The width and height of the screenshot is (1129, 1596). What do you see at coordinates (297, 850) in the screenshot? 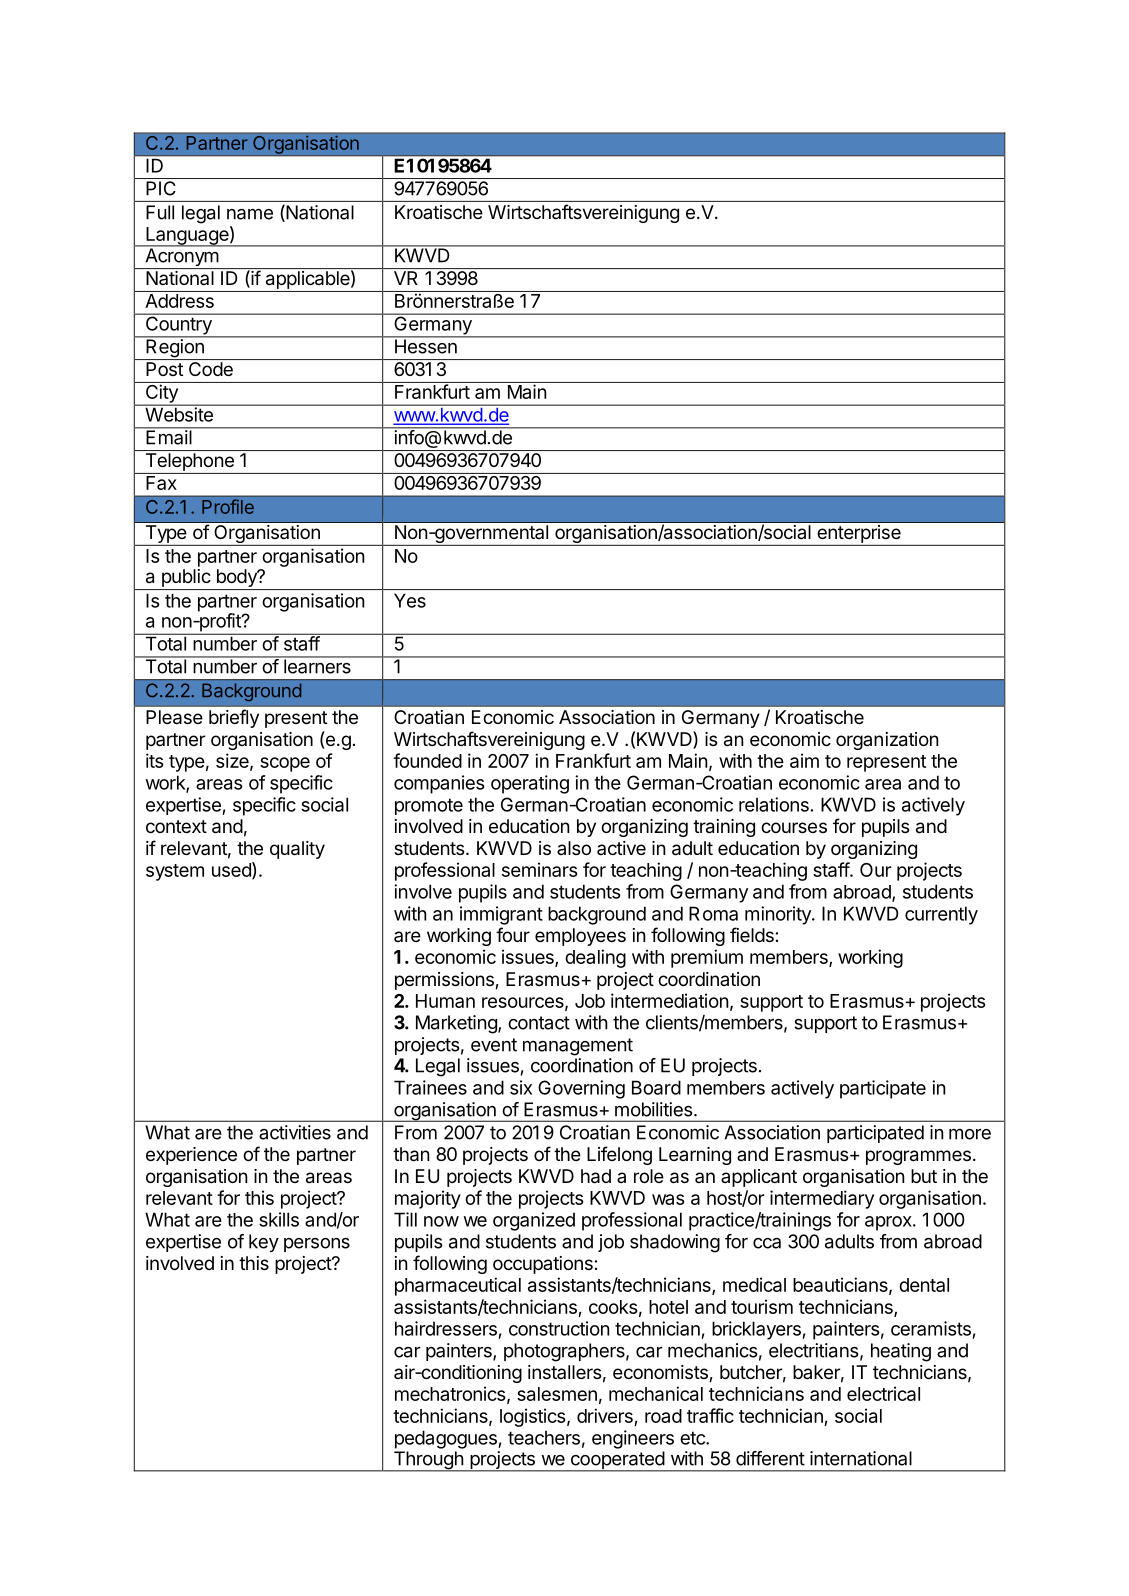
I see `quality` at bounding box center [297, 850].
